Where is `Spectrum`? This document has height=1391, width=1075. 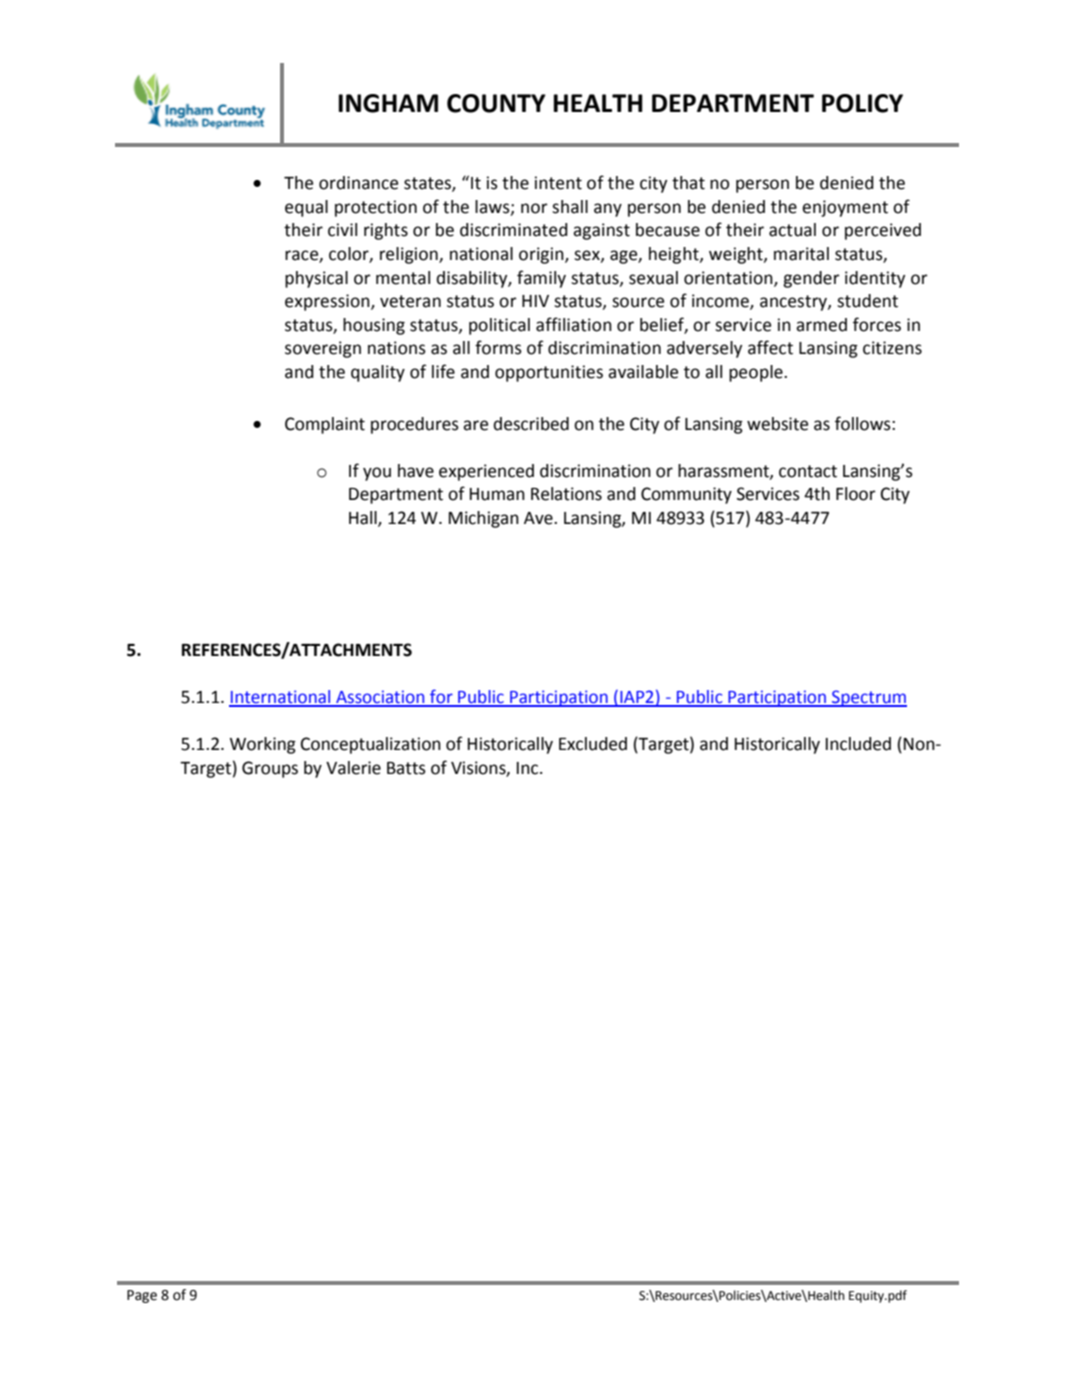
Spectrum is located at coordinates (868, 698).
